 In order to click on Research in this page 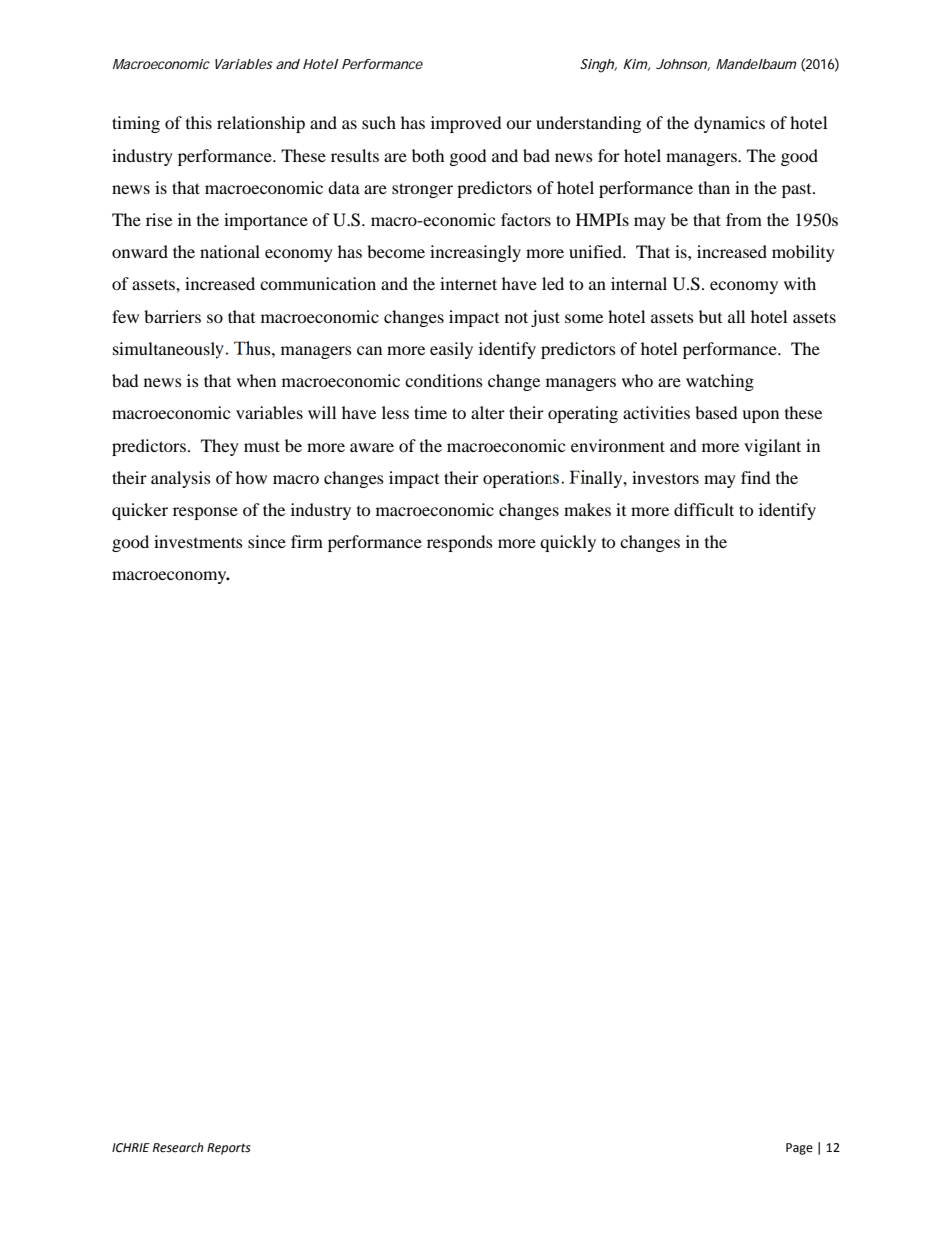, I will do `click(178, 1147)`.
